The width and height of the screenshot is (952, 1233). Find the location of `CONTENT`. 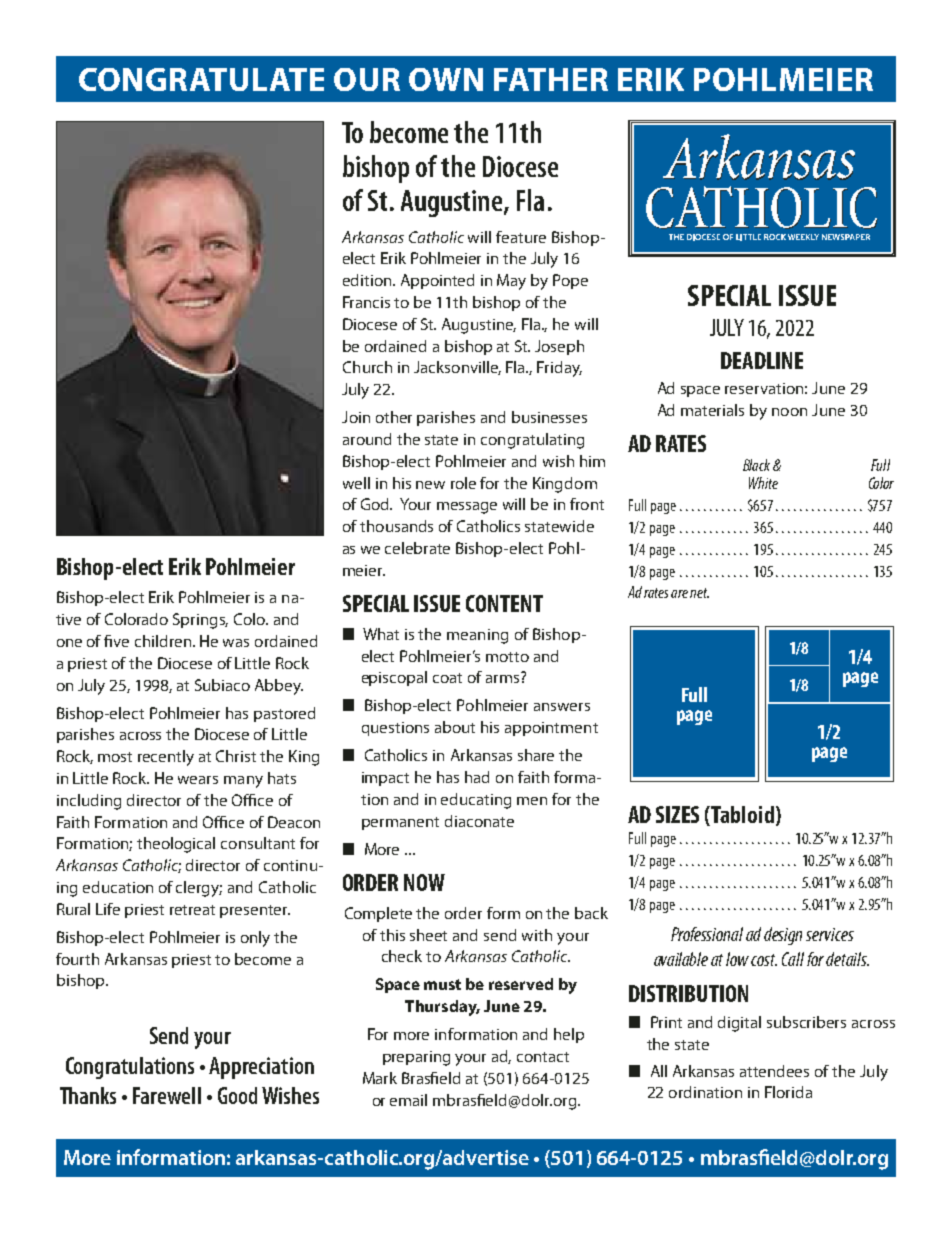

CONTENT is located at coordinates (504, 603).
